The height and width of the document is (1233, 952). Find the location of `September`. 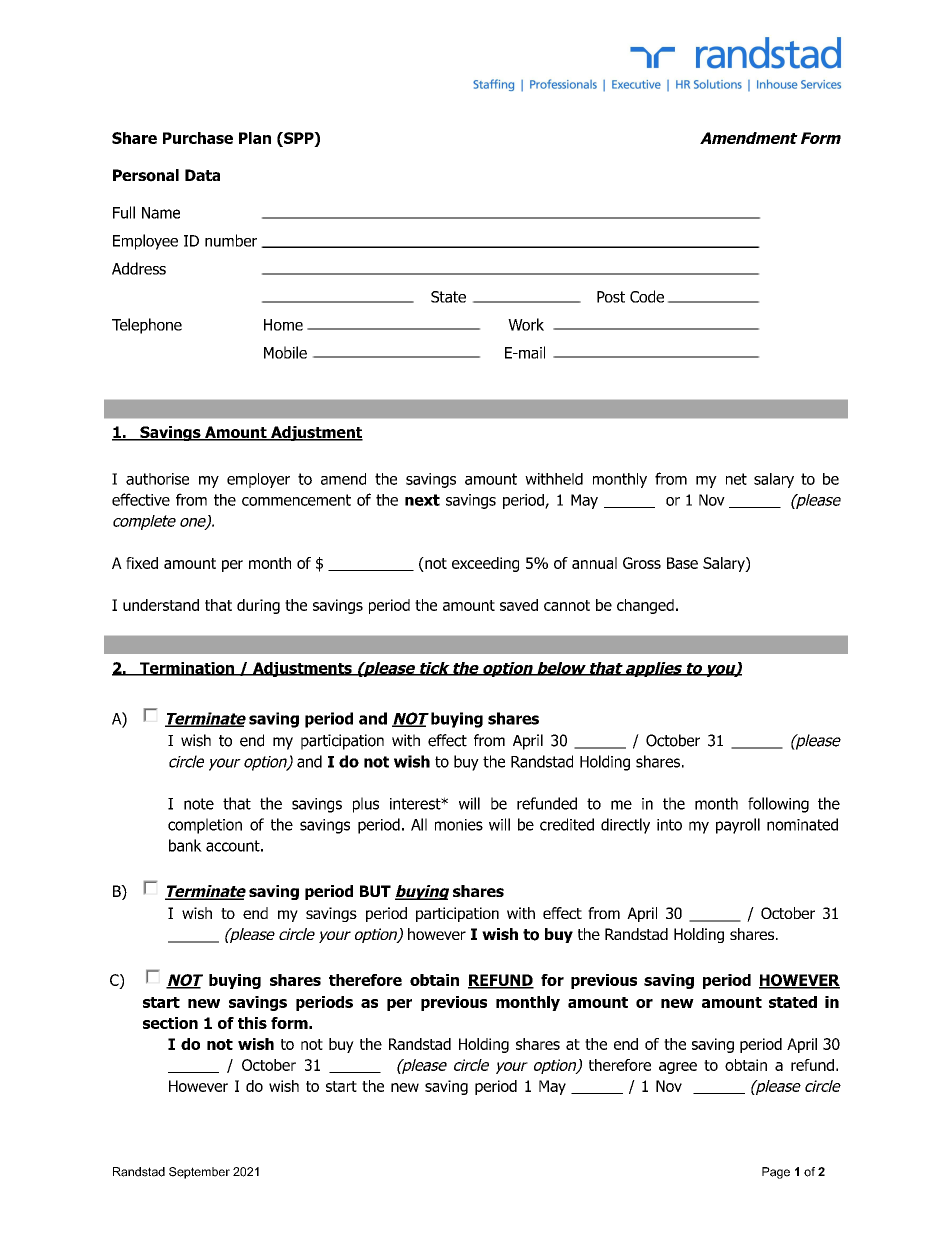

September is located at coordinates (199, 1173).
